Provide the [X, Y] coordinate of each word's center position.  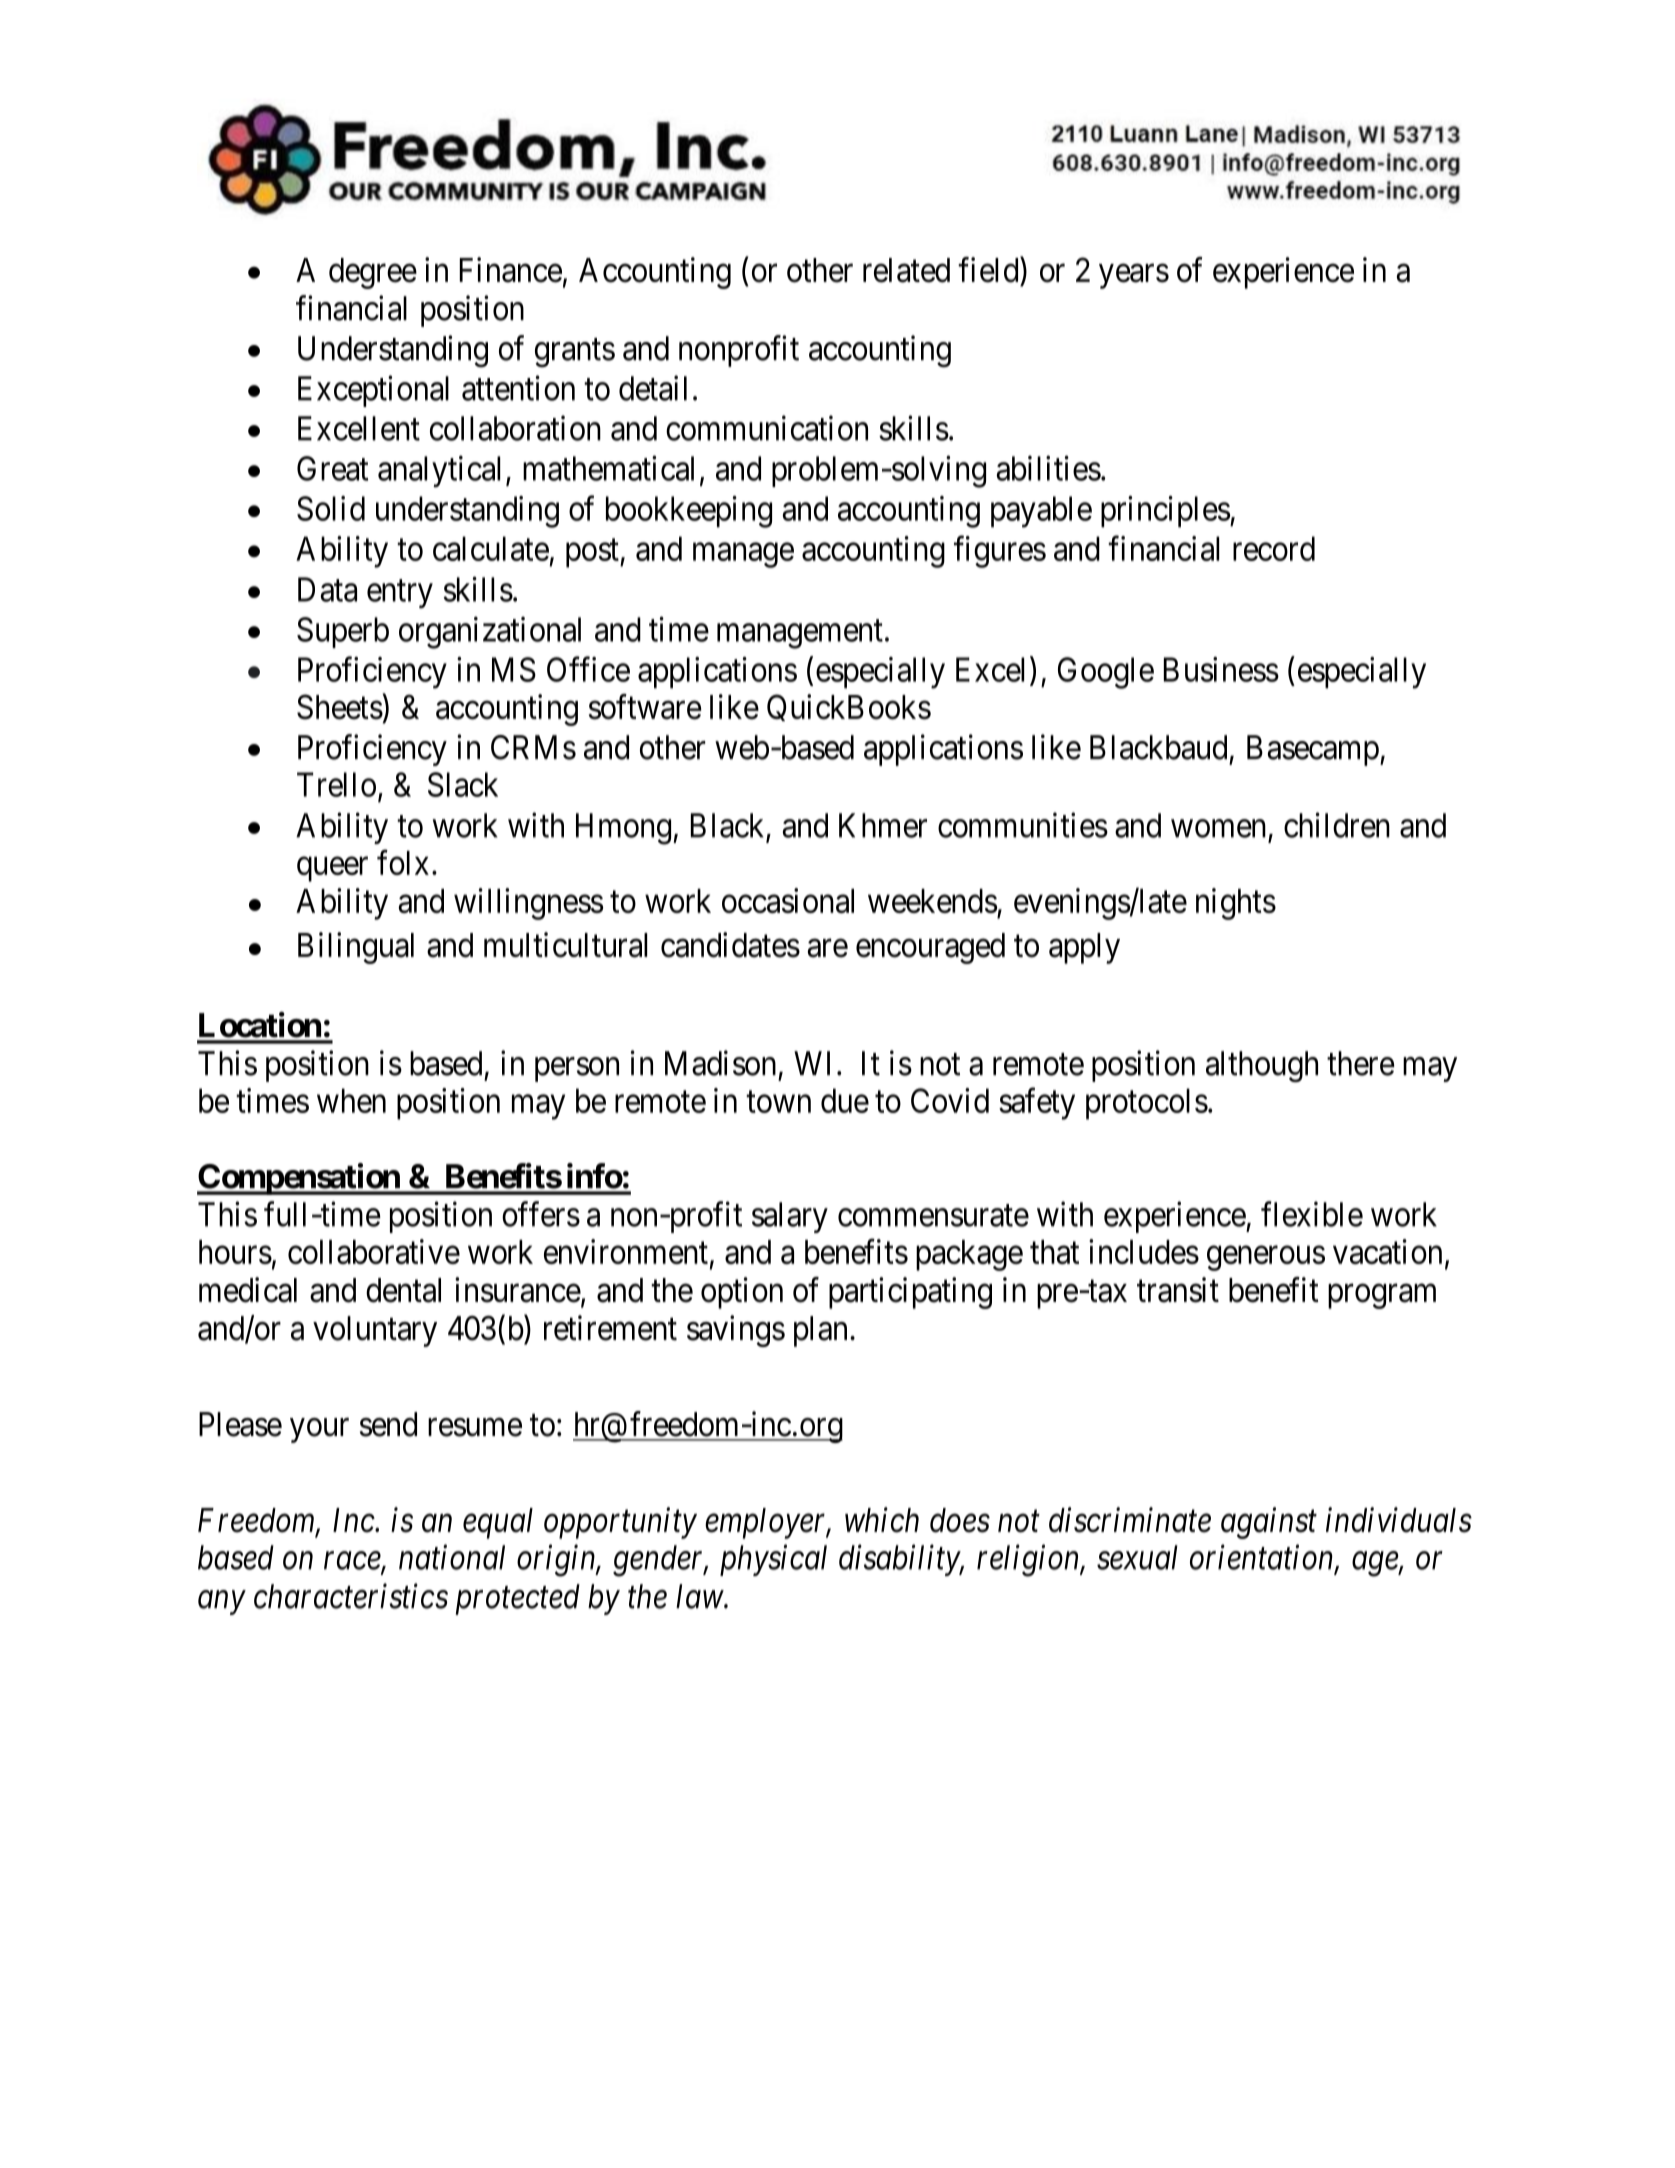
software [645, 707]
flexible [1312, 1214]
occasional [788, 900]
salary [790, 1217]
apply [1084, 948]
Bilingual [356, 948]
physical [773, 1560]
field [989, 270]
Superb [343, 632]
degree [373, 273]
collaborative [374, 1251]
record [1274, 548]
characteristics [351, 1596]
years [1134, 276]
